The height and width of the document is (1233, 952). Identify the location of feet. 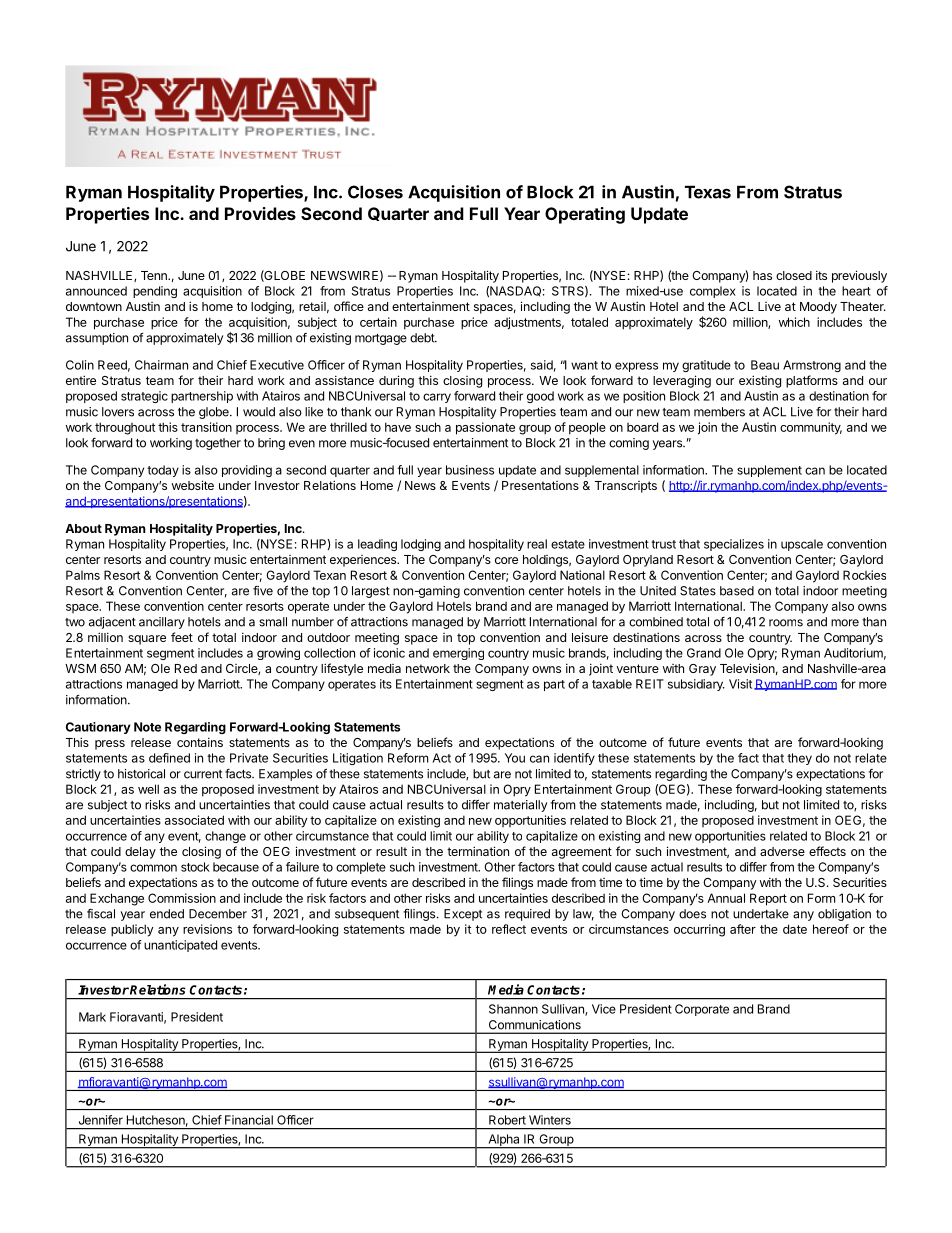
(182, 637).
